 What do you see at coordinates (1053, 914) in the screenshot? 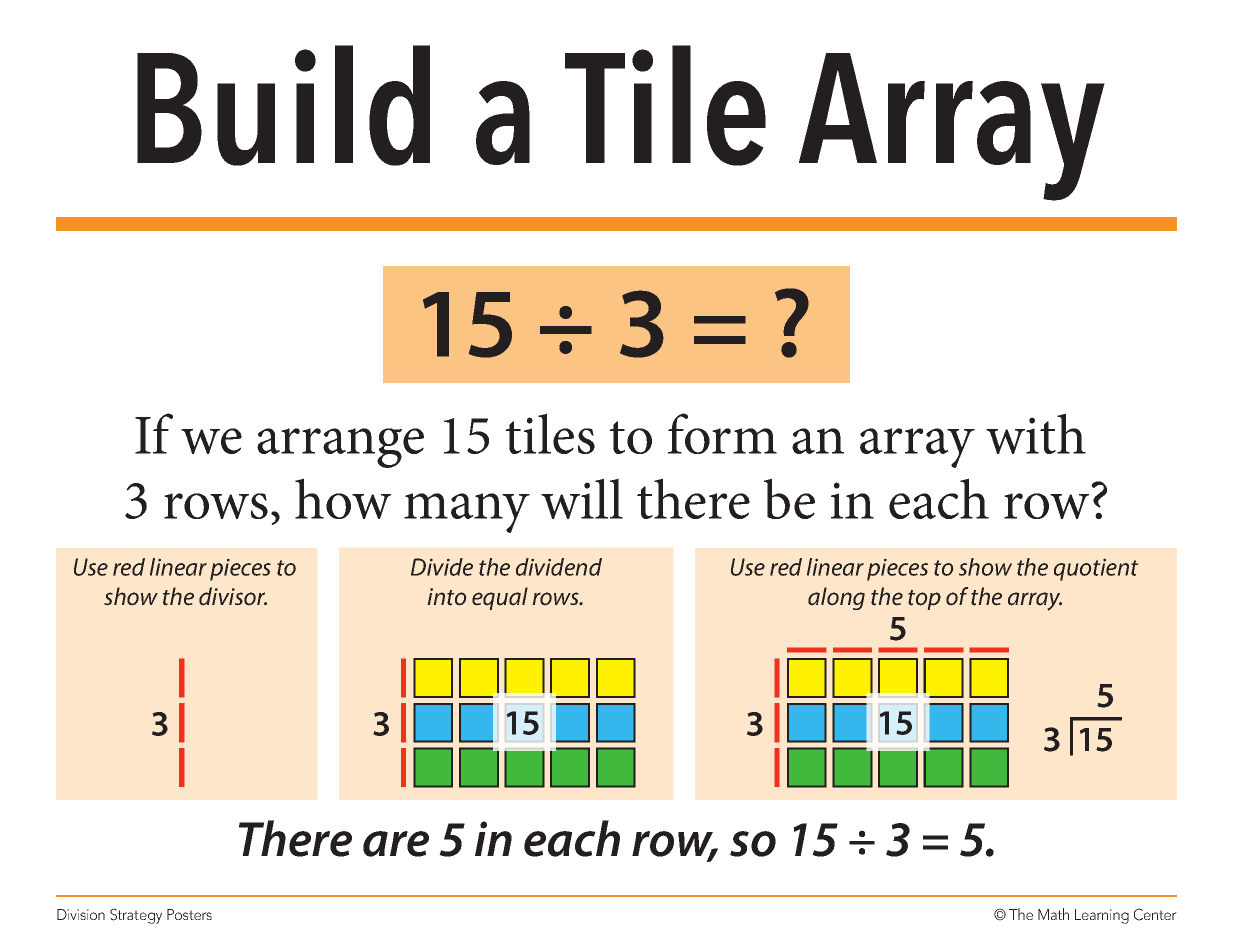
I see `Math` at bounding box center [1053, 914].
